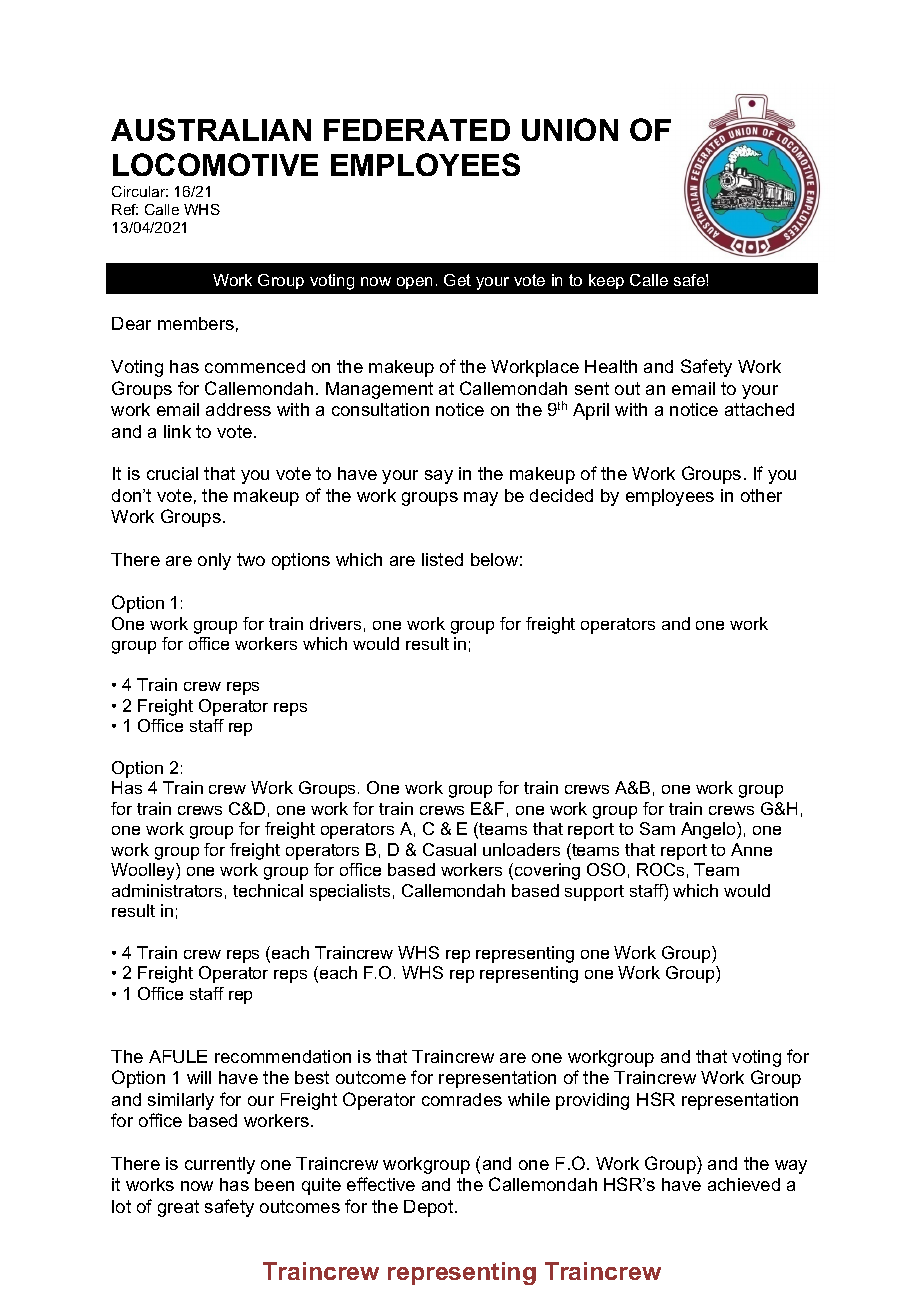 This screenshot has width=924, height=1308. Describe the element at coordinates (570, 129) in the screenshot. I see `UNION` at that location.
